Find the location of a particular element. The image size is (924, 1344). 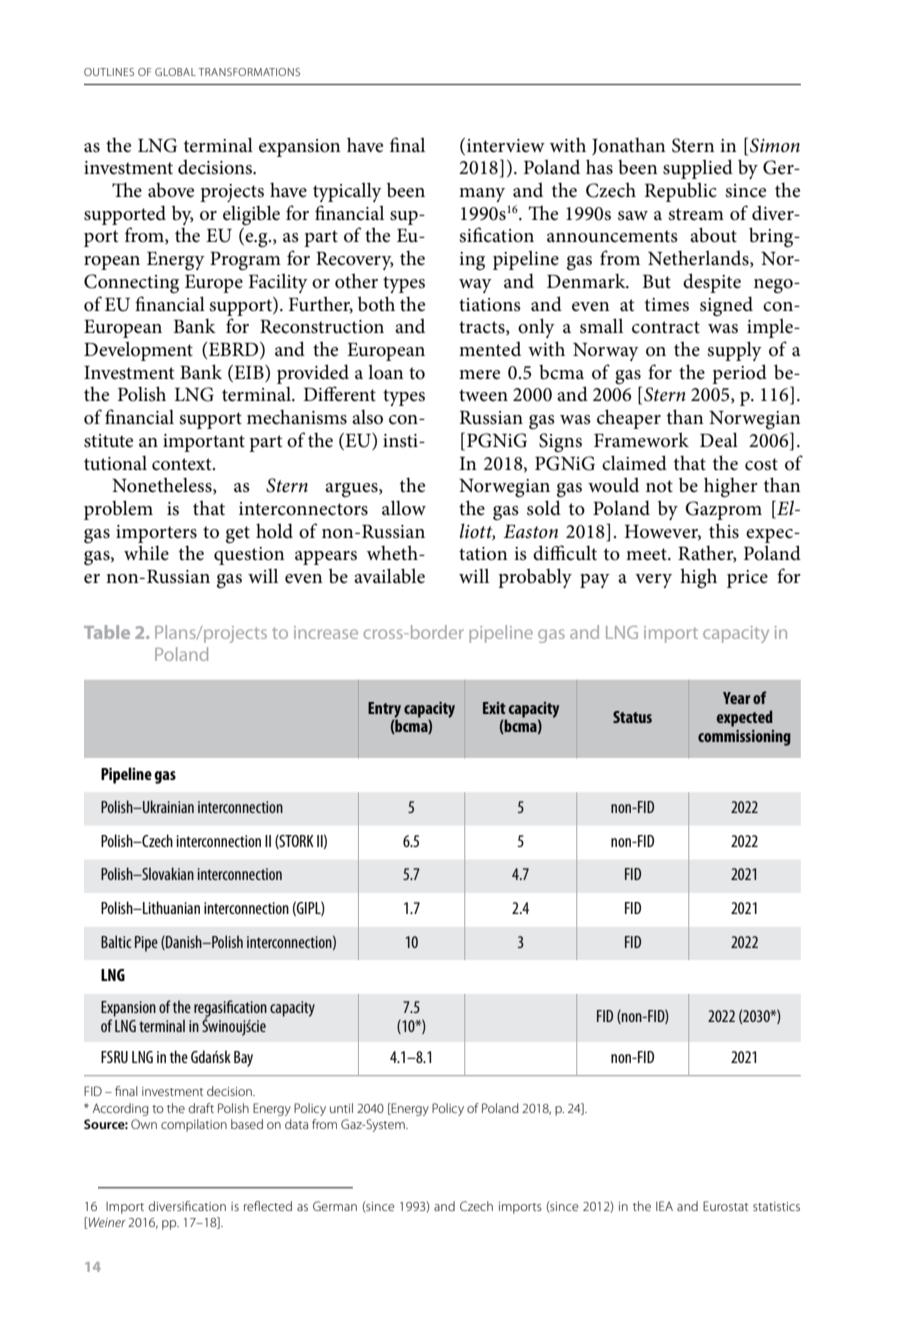

commissioning is located at coordinates (744, 738).
